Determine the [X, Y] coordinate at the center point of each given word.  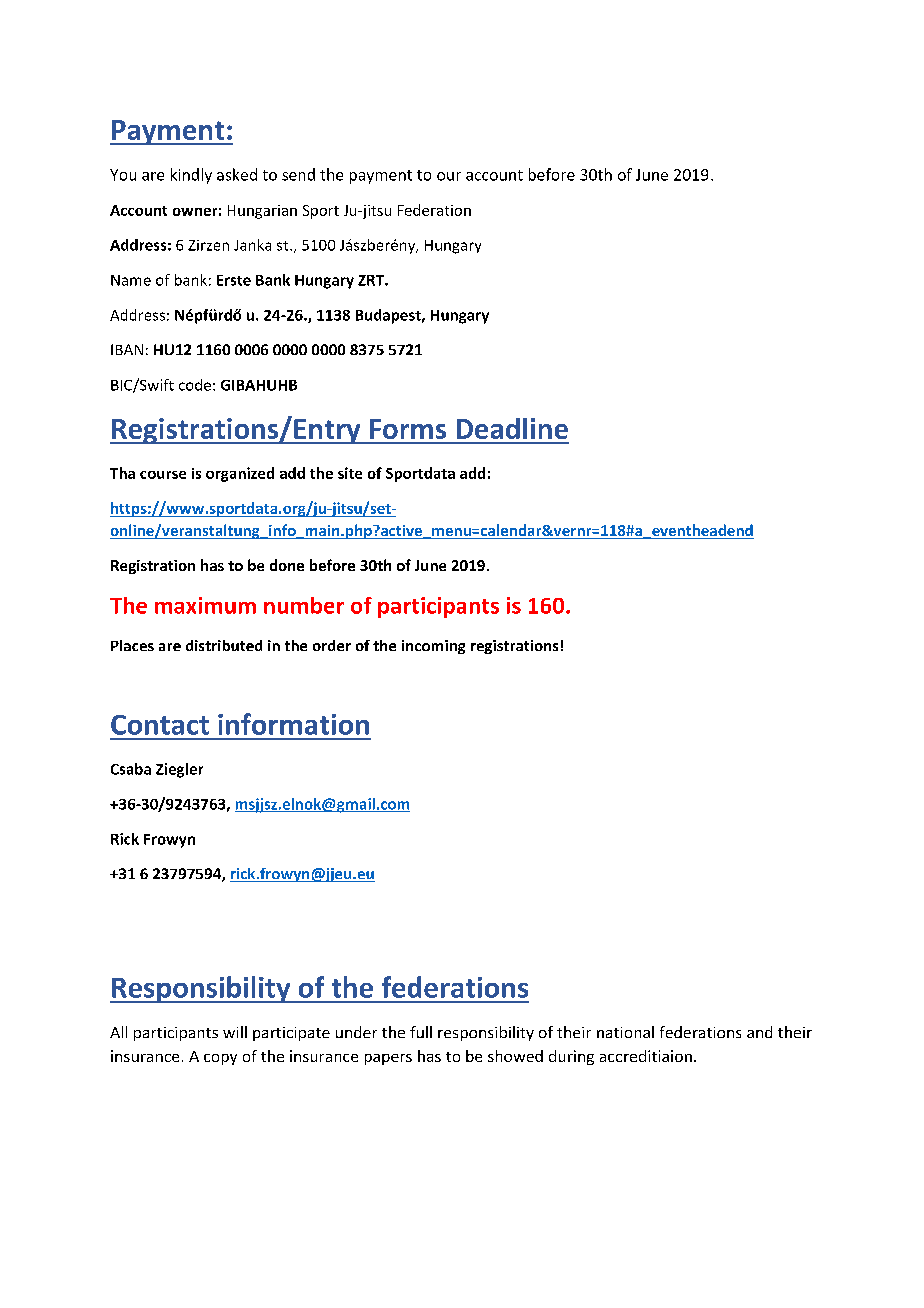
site [350, 473]
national [625, 1032]
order [332, 645]
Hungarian [262, 212]
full [421, 1032]
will [235, 1032]
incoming [433, 647]
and [759, 1032]
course [163, 475]
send [298, 174]
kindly [191, 176]
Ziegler [179, 770]
